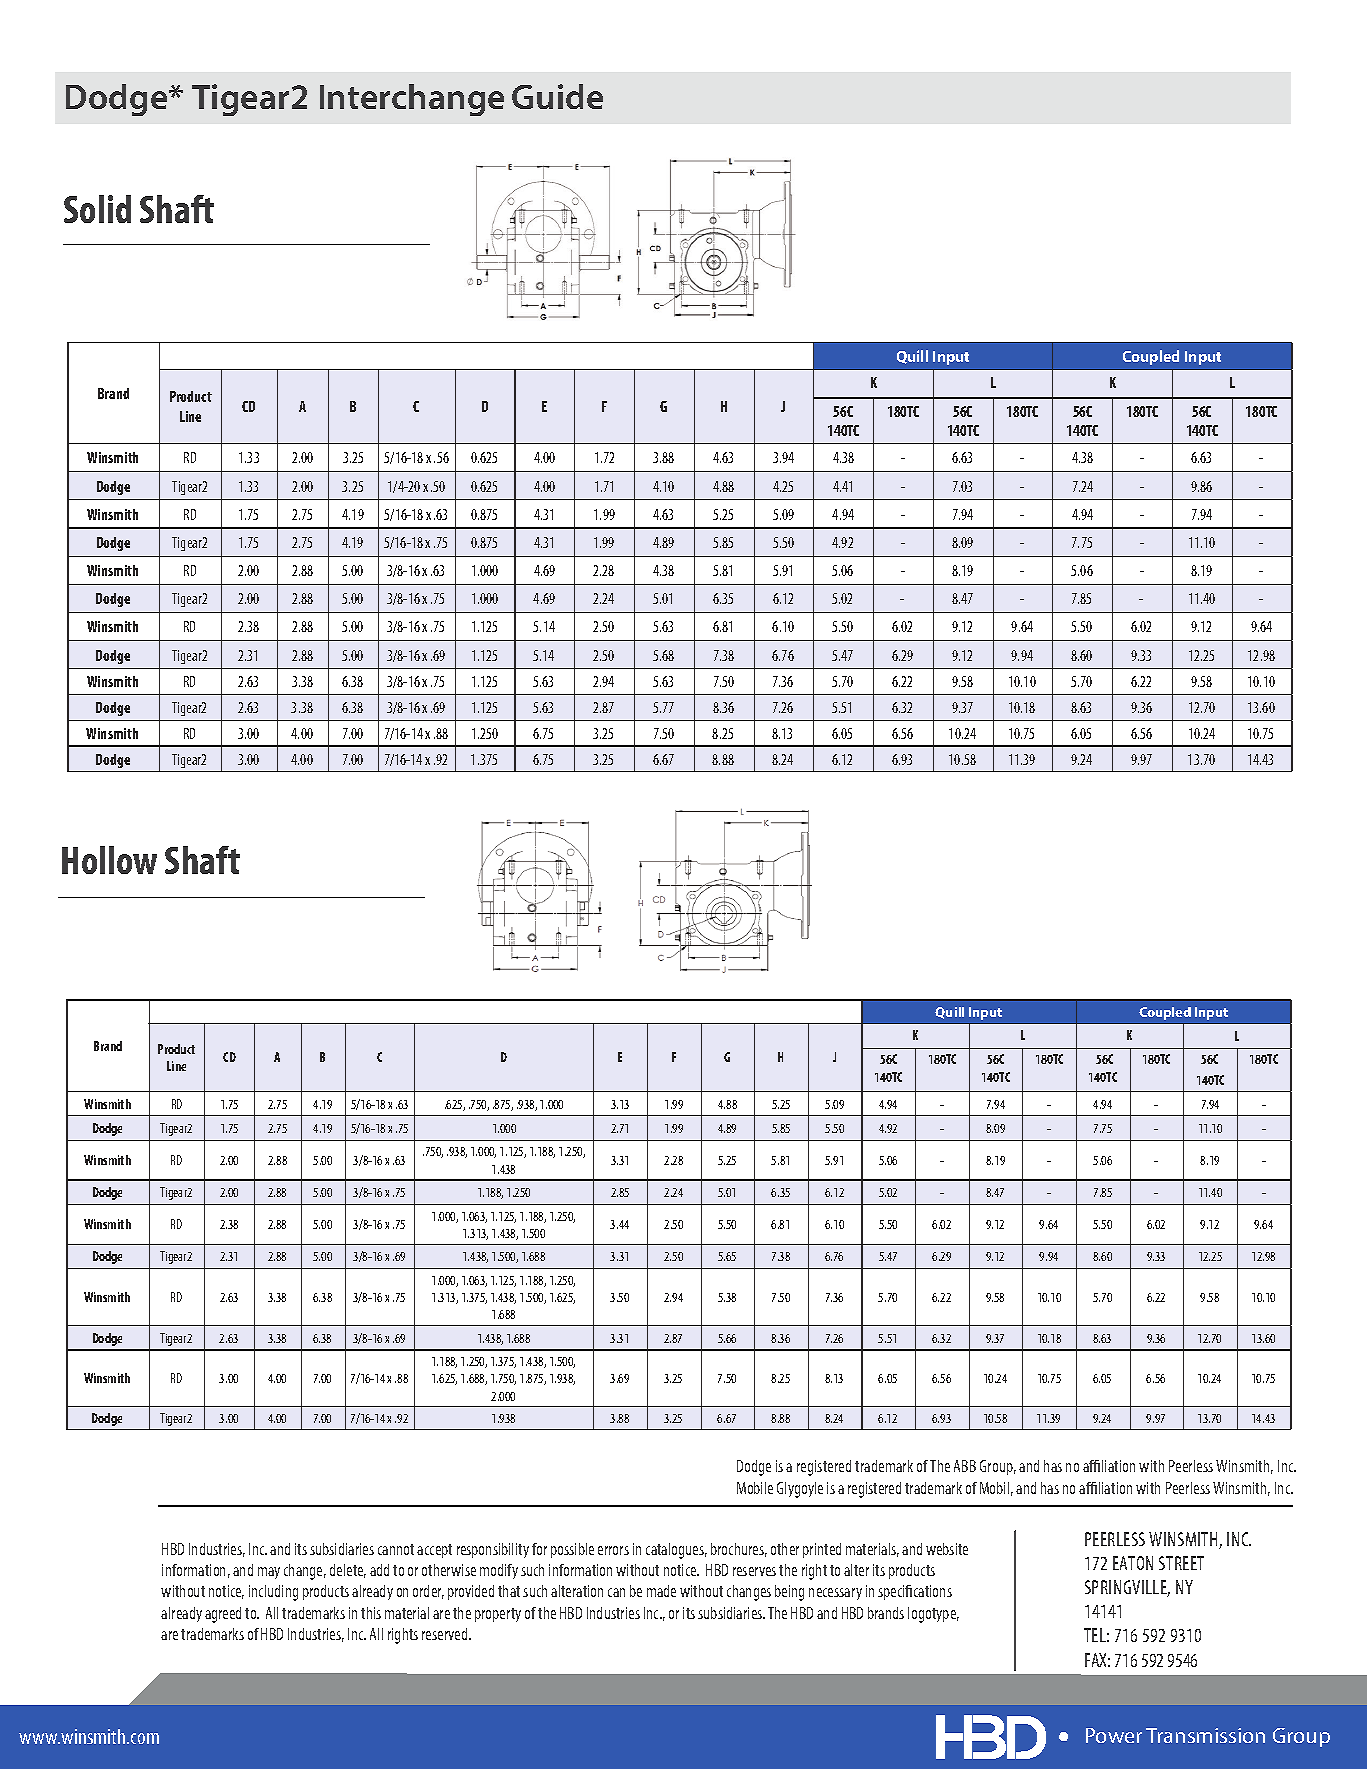 The height and width of the document is (1769, 1367). Describe the element at coordinates (947, 1549) in the document. I see `website` at that location.
